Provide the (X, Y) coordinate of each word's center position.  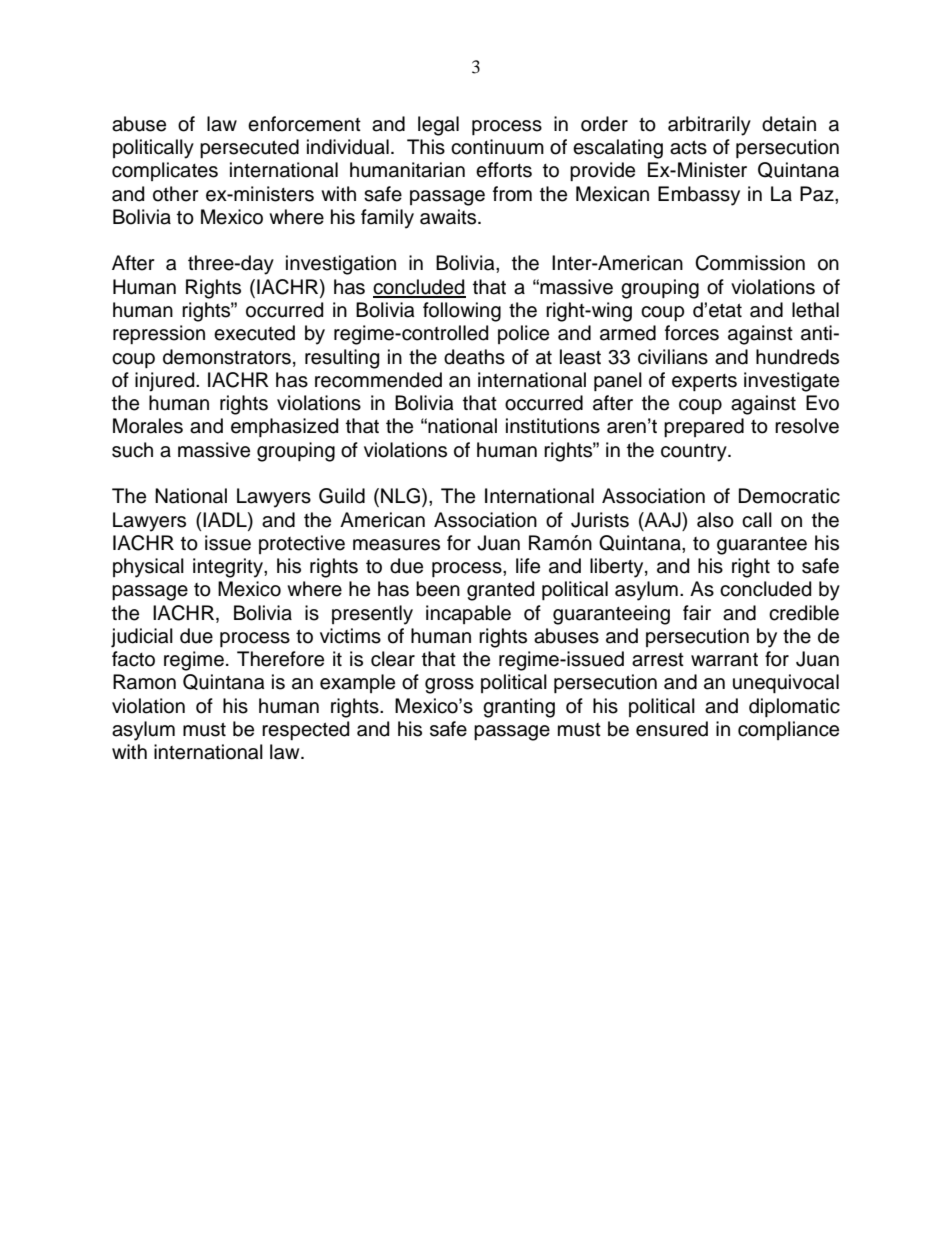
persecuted (249, 148)
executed (254, 333)
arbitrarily (709, 126)
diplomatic (794, 707)
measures (396, 545)
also (715, 520)
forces (692, 333)
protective (302, 544)
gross (449, 686)
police (523, 334)
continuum (497, 147)
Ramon (144, 682)
